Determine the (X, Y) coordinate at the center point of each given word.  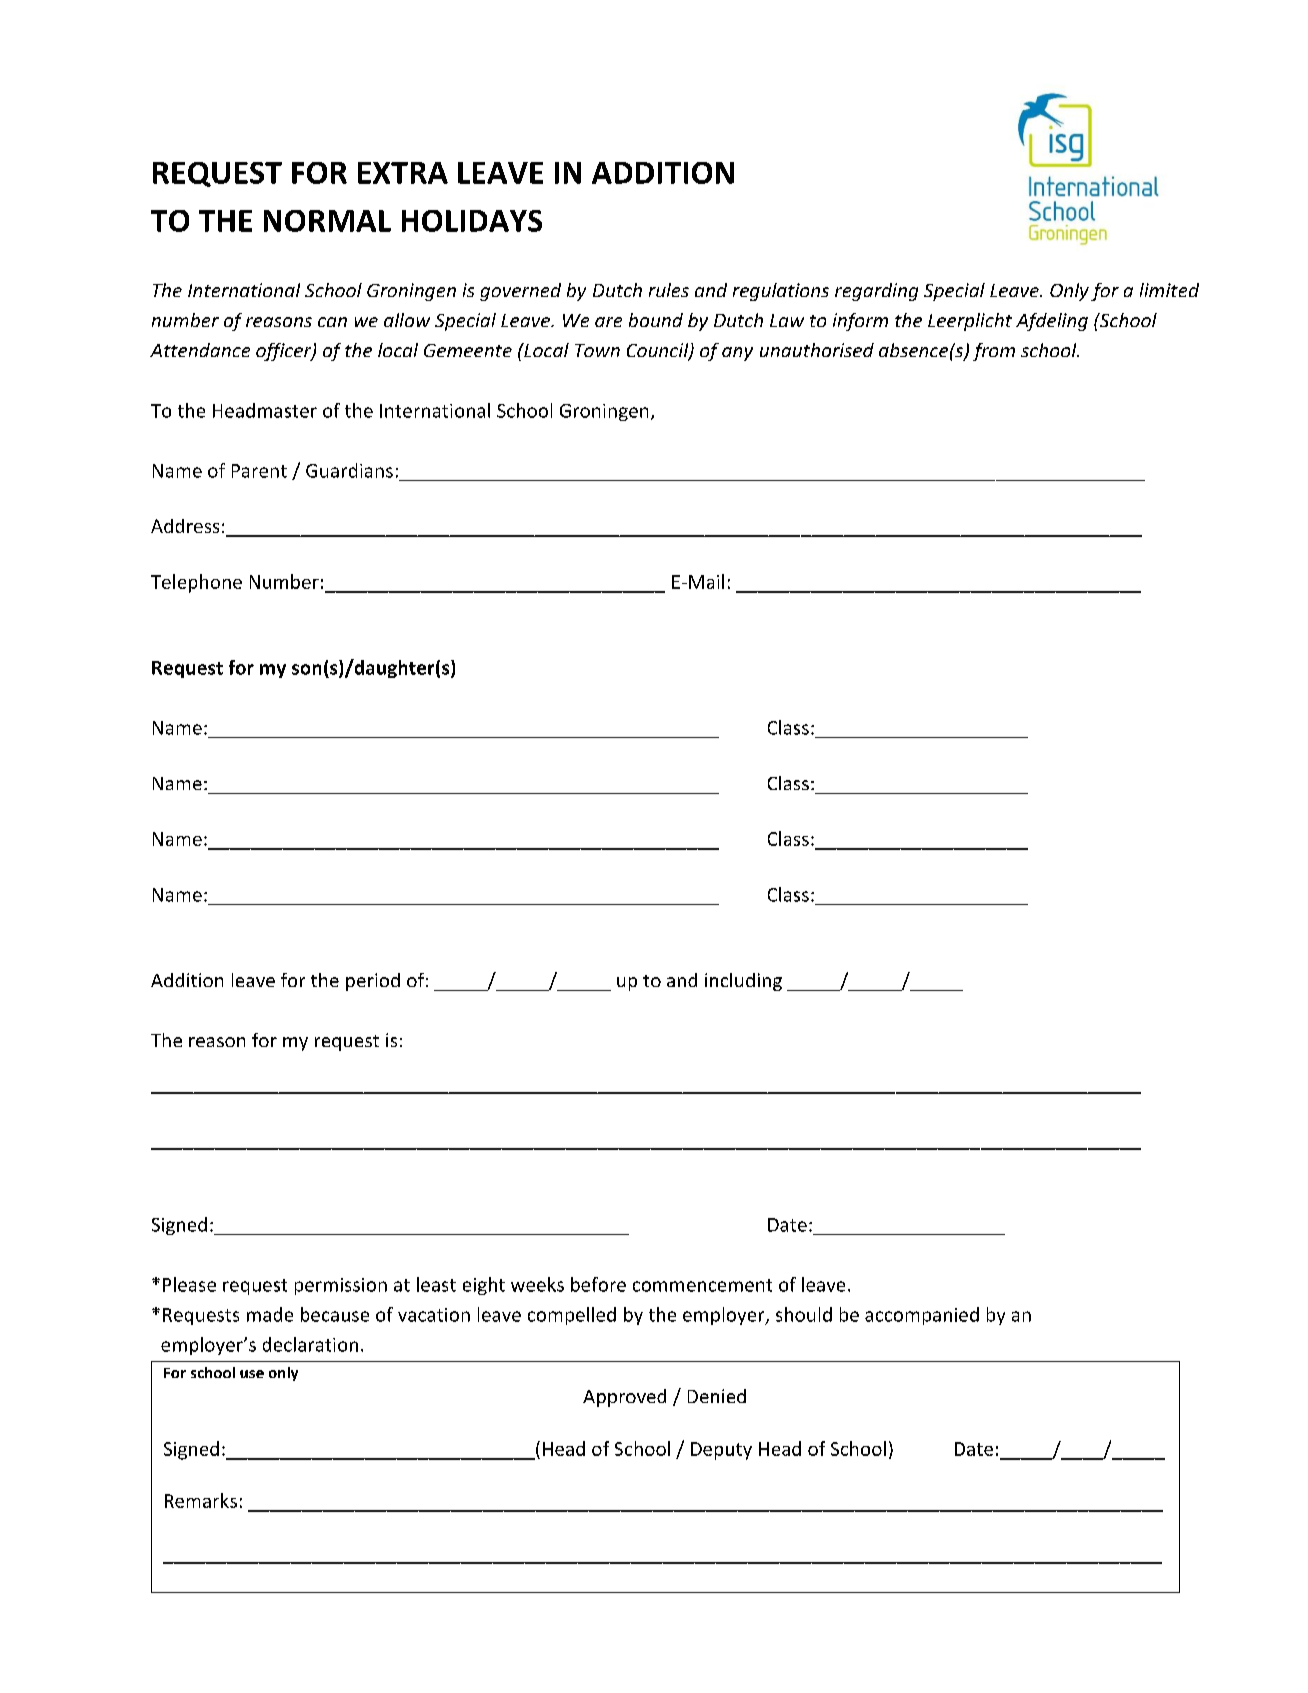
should (804, 1314)
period (373, 982)
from (994, 352)
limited (1169, 290)
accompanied (922, 1316)
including (743, 982)
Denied (717, 1396)
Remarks (201, 1500)
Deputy (721, 1451)
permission (341, 1286)
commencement (702, 1285)
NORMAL (327, 221)
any (737, 354)
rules (669, 290)
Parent (259, 471)
